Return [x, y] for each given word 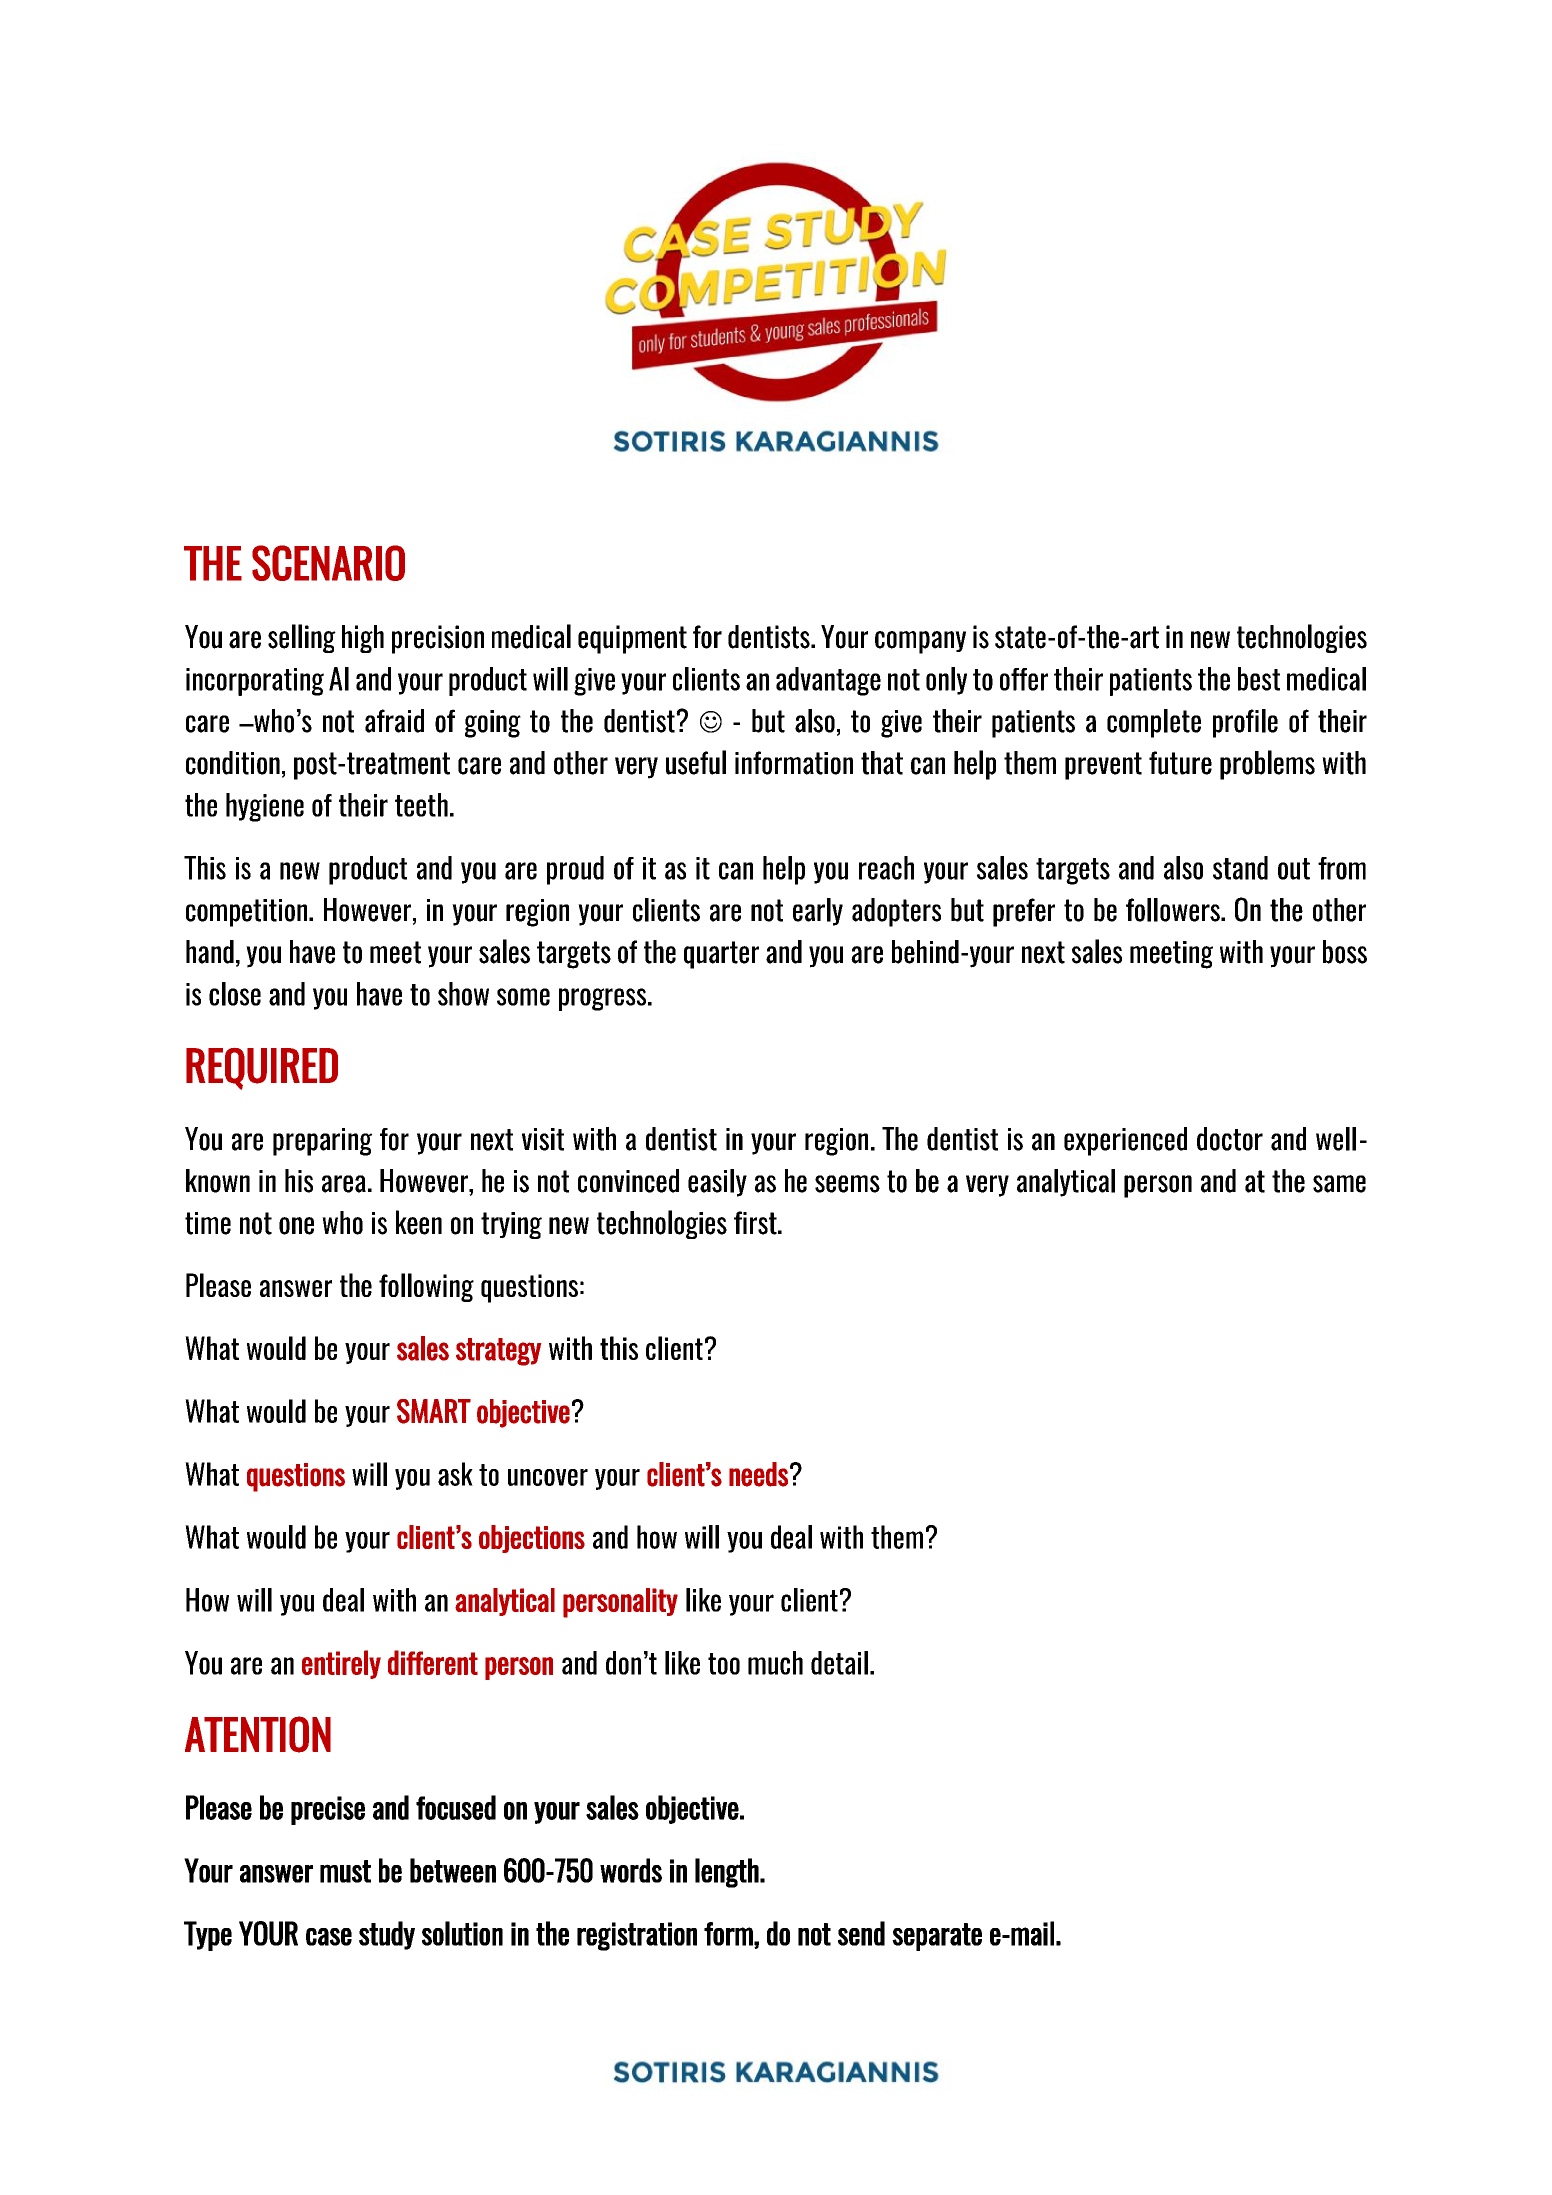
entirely [341, 1664]
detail [839, 1663]
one [296, 1226]
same [1339, 1184]
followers [1174, 910]
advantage [828, 681]
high [363, 639]
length [728, 1873]
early [818, 912]
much [775, 1663]
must [345, 1871]
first [756, 1223]
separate [937, 1937]
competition [248, 913]
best [1259, 679]
